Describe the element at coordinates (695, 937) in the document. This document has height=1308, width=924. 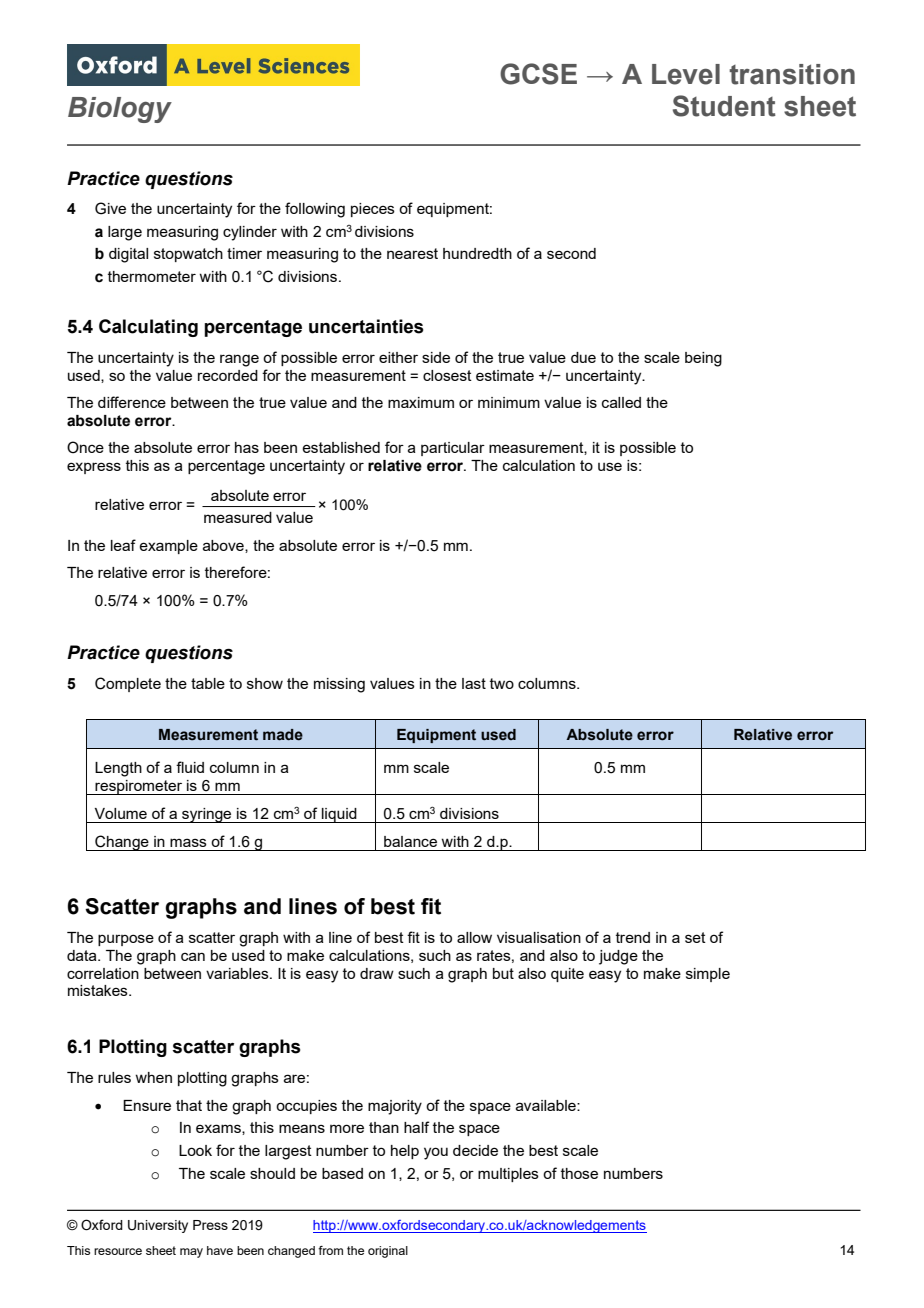
I see `set` at that location.
